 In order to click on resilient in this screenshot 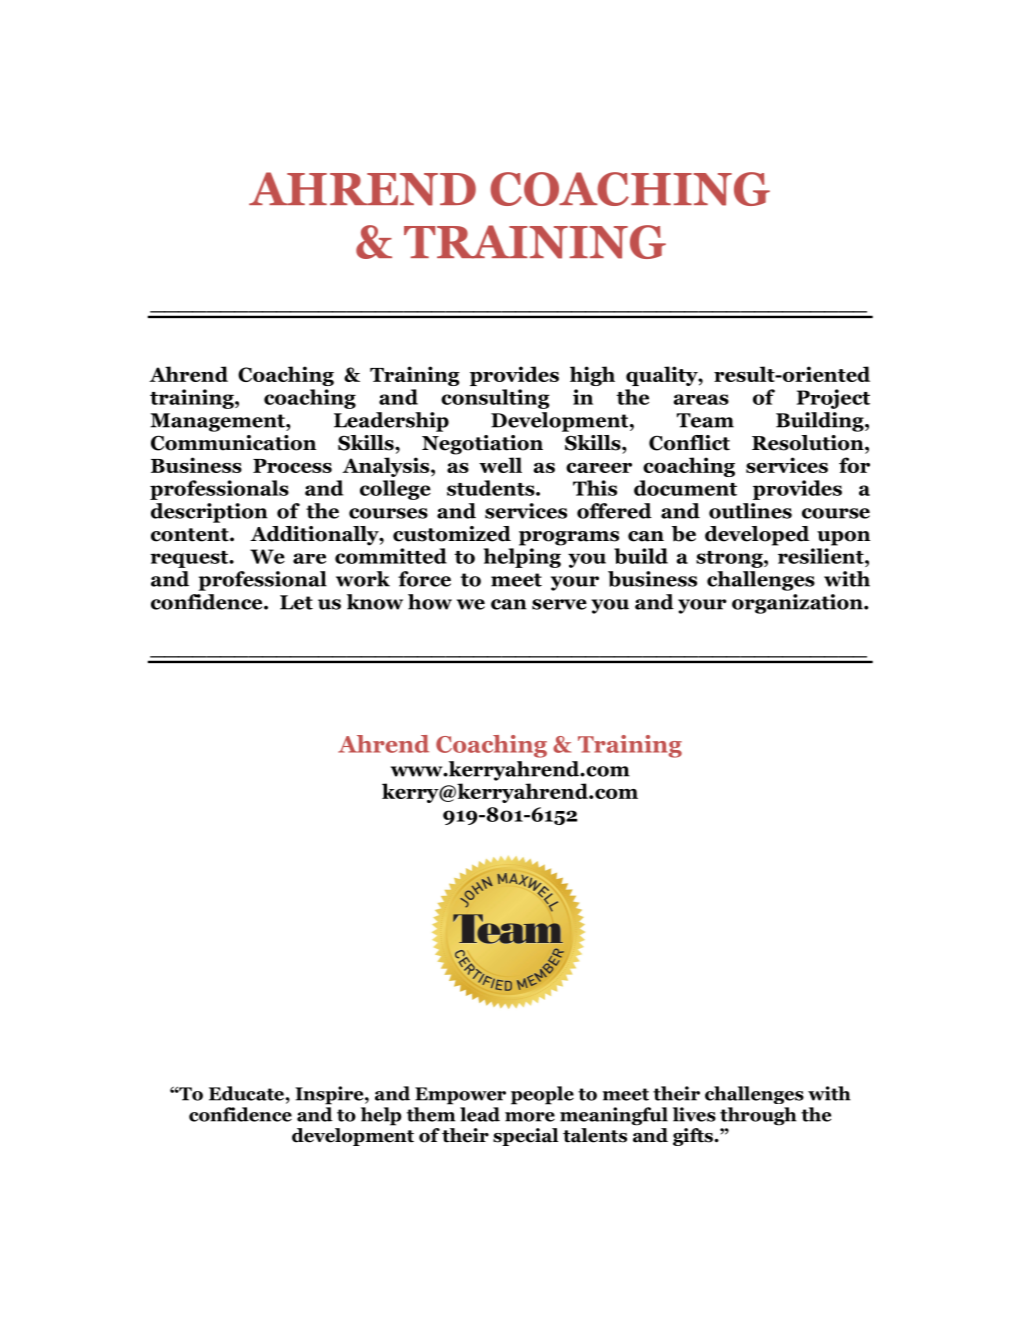, I will do `click(822, 556)`.
